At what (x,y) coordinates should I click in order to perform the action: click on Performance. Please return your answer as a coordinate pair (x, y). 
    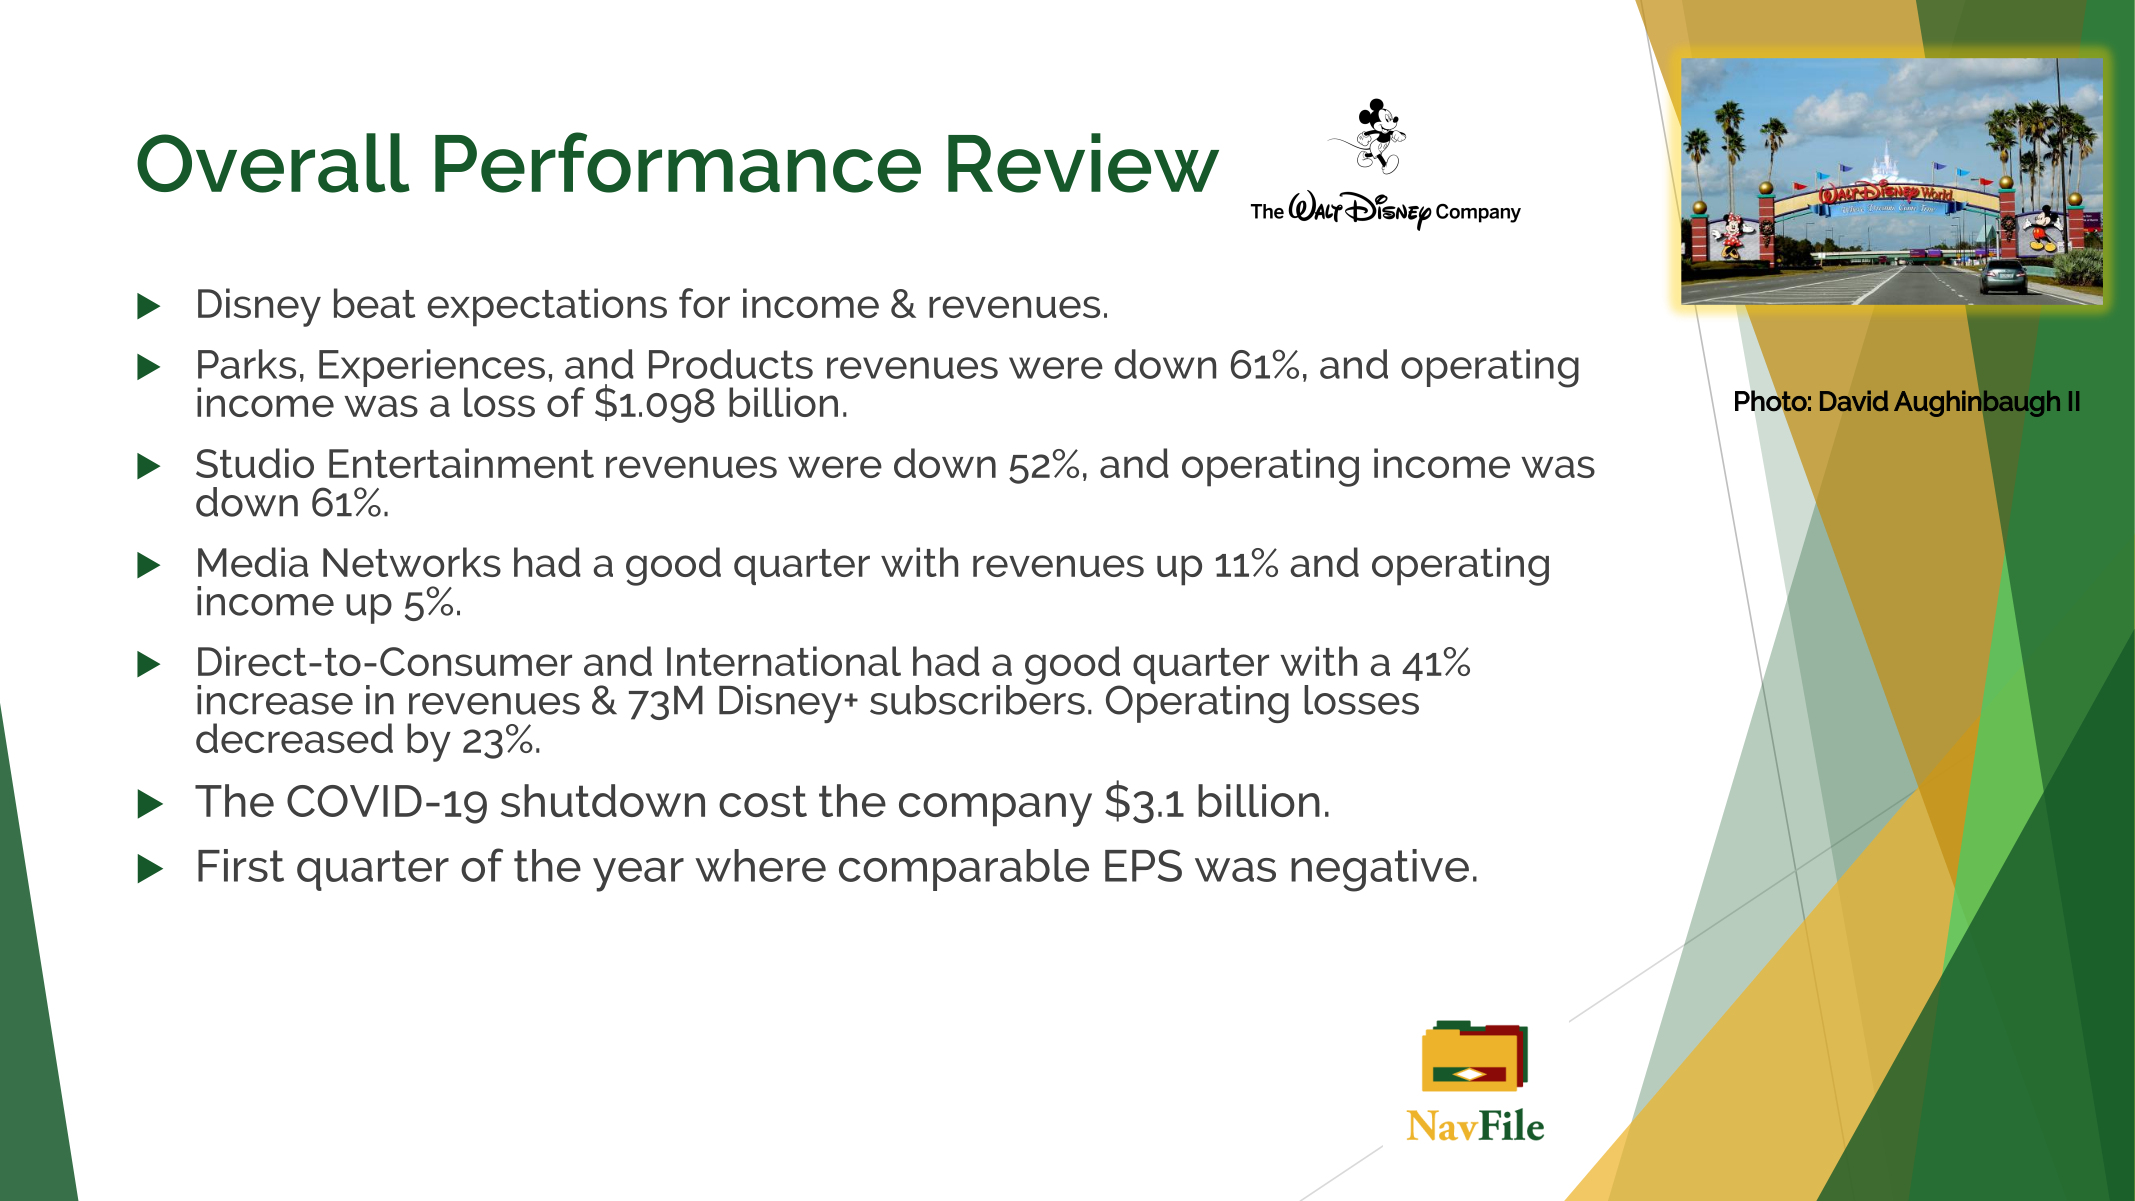
    Looking at the image, I should click on (678, 162).
